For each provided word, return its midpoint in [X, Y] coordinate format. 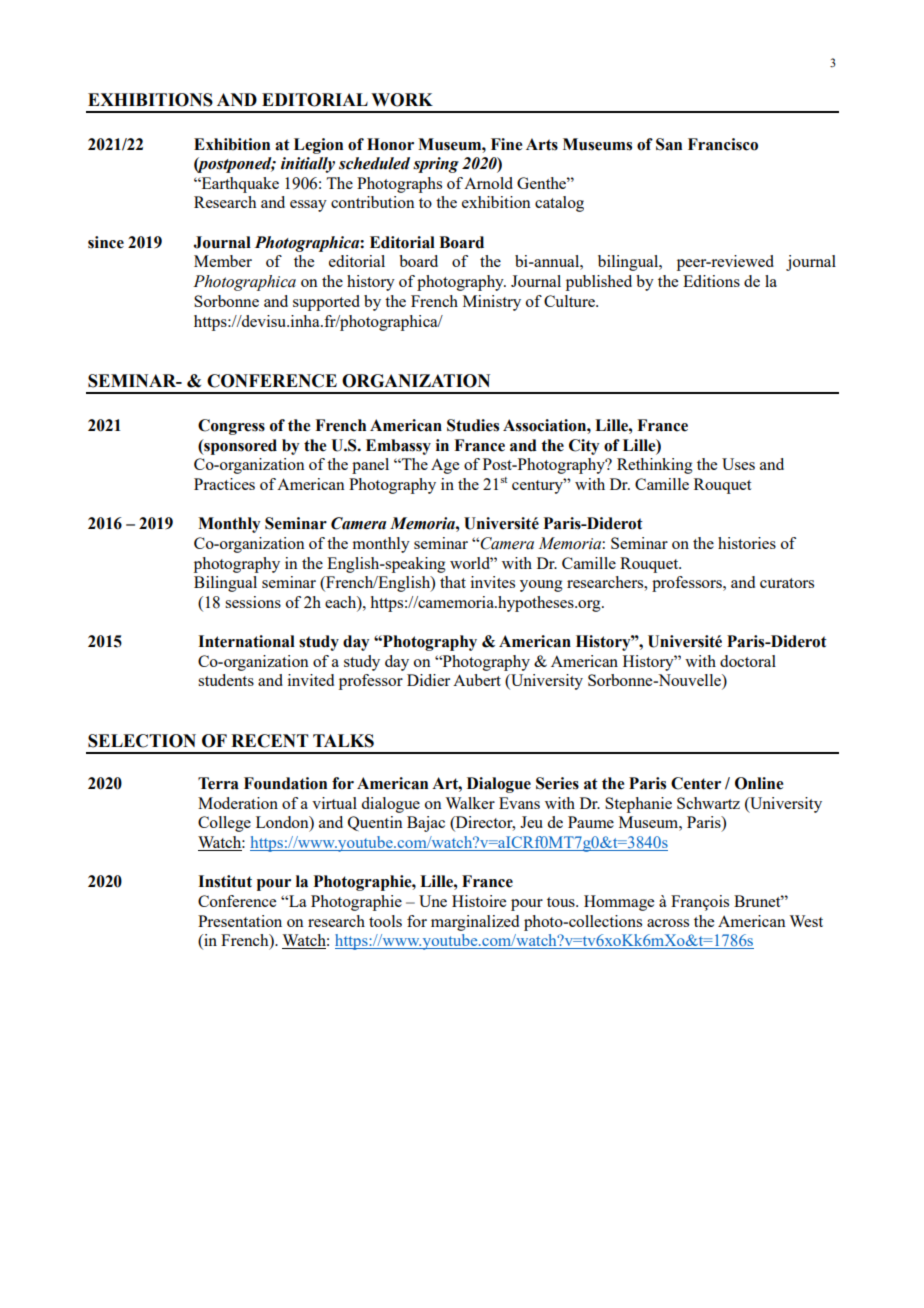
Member [223, 261]
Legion [318, 146]
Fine [506, 144]
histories [747, 543]
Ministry [492, 303]
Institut [225, 881]
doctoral [748, 661]
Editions [711, 281]
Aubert [477, 680]
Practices [224, 484]
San [669, 144]
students [226, 680]
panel [370, 466]
